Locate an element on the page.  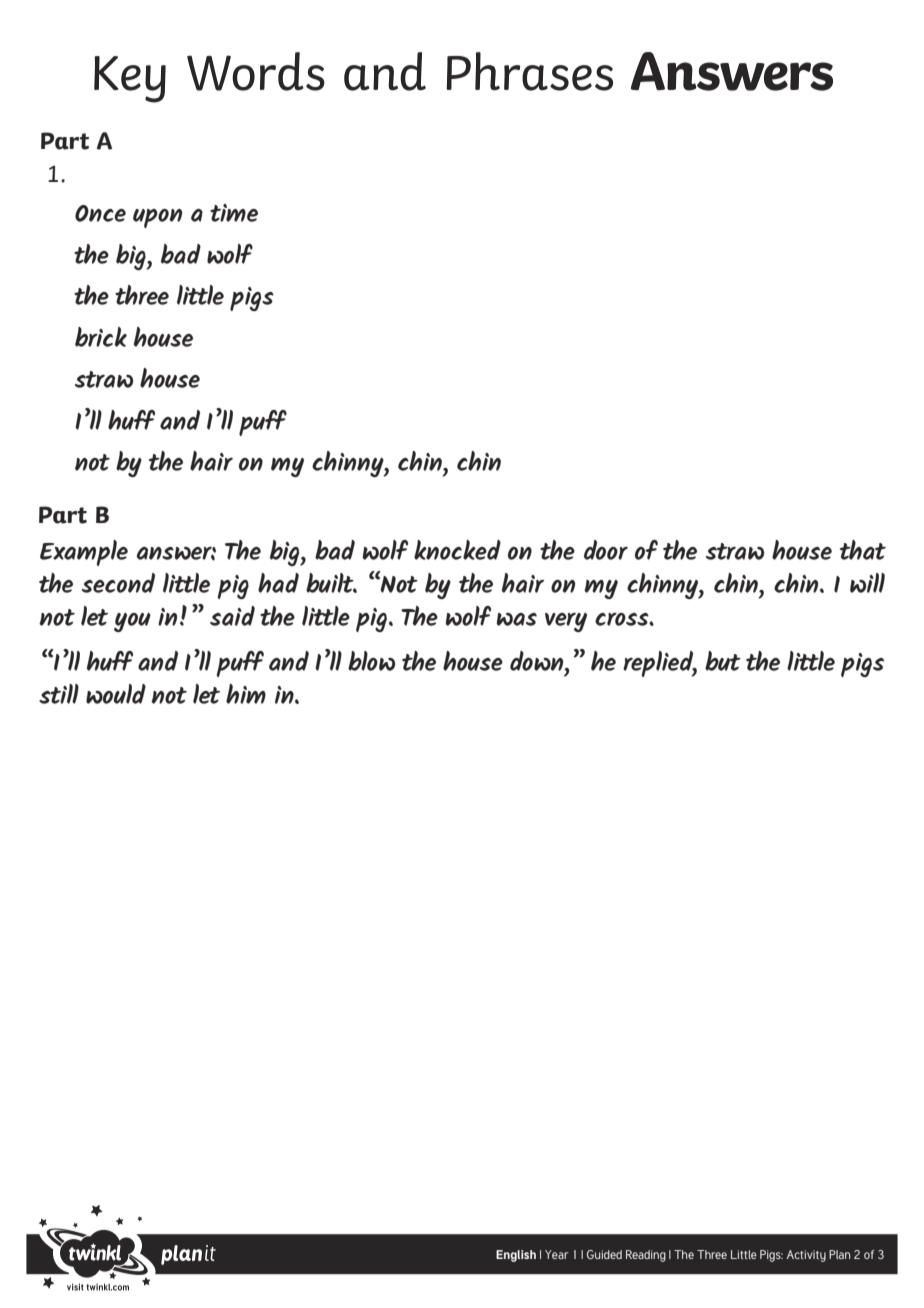
knocked is located at coordinates (457, 550).
